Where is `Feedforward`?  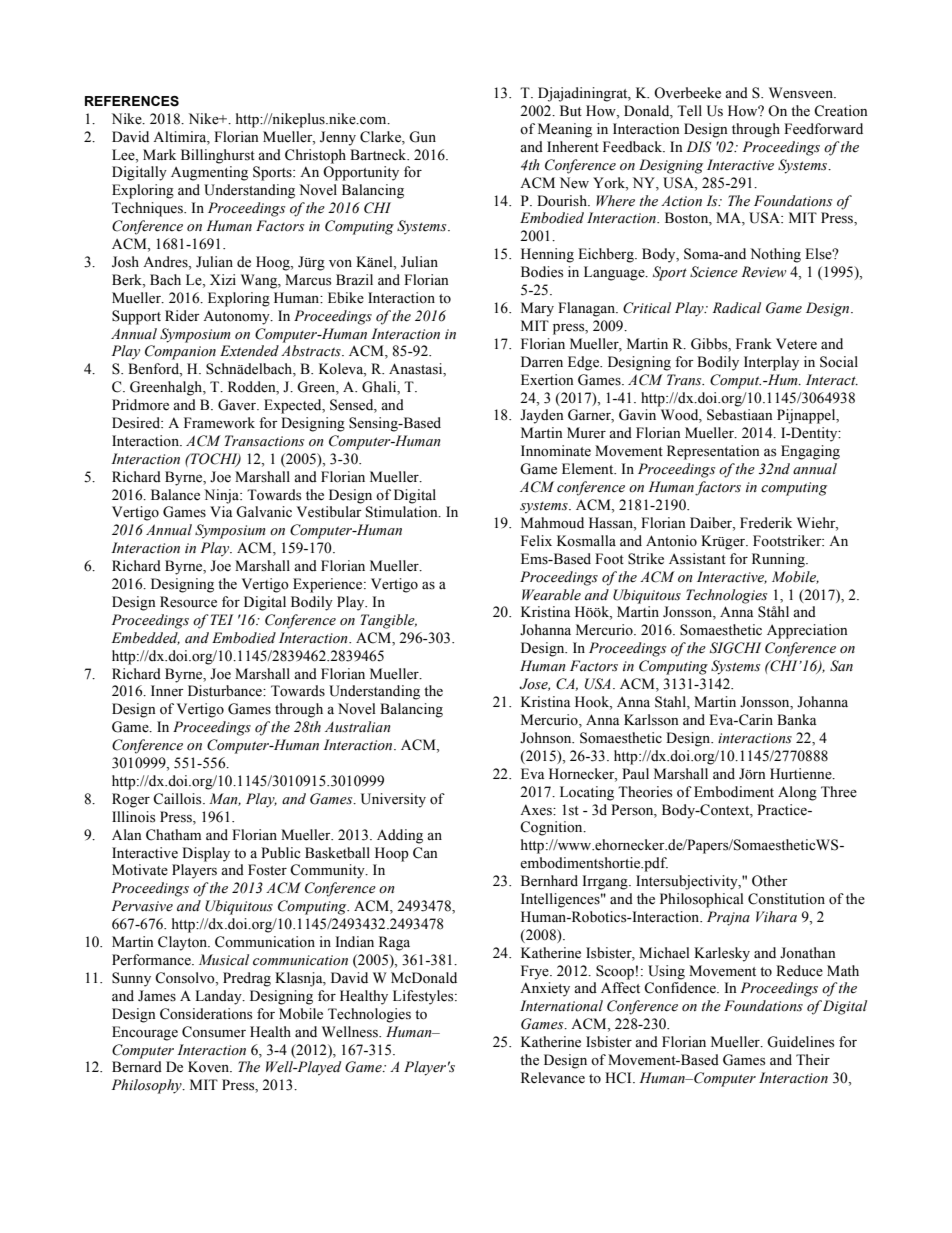
Feedforward is located at coordinates (823, 129).
